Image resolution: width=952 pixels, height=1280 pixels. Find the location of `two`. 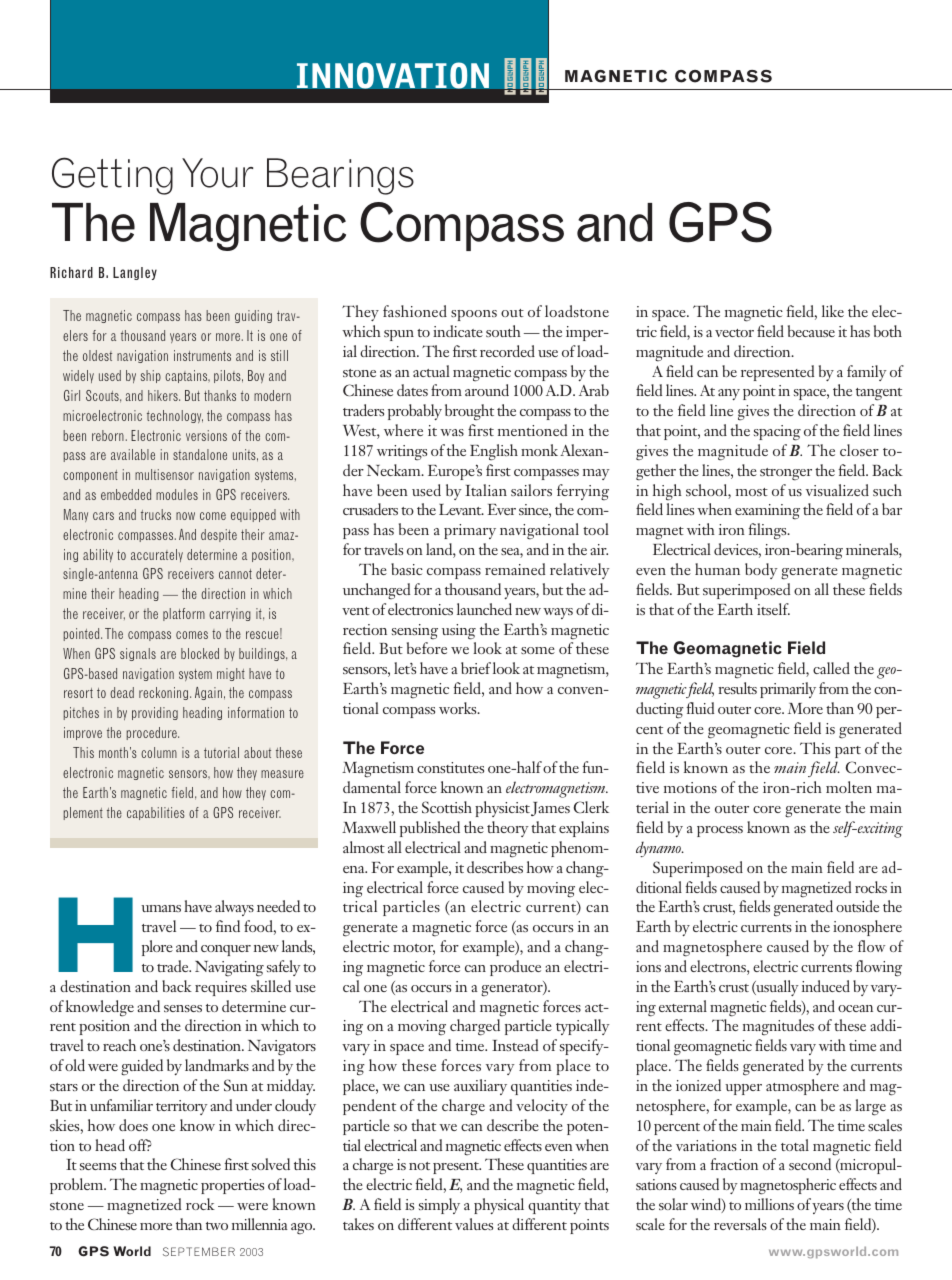

two is located at coordinates (217, 1226).
